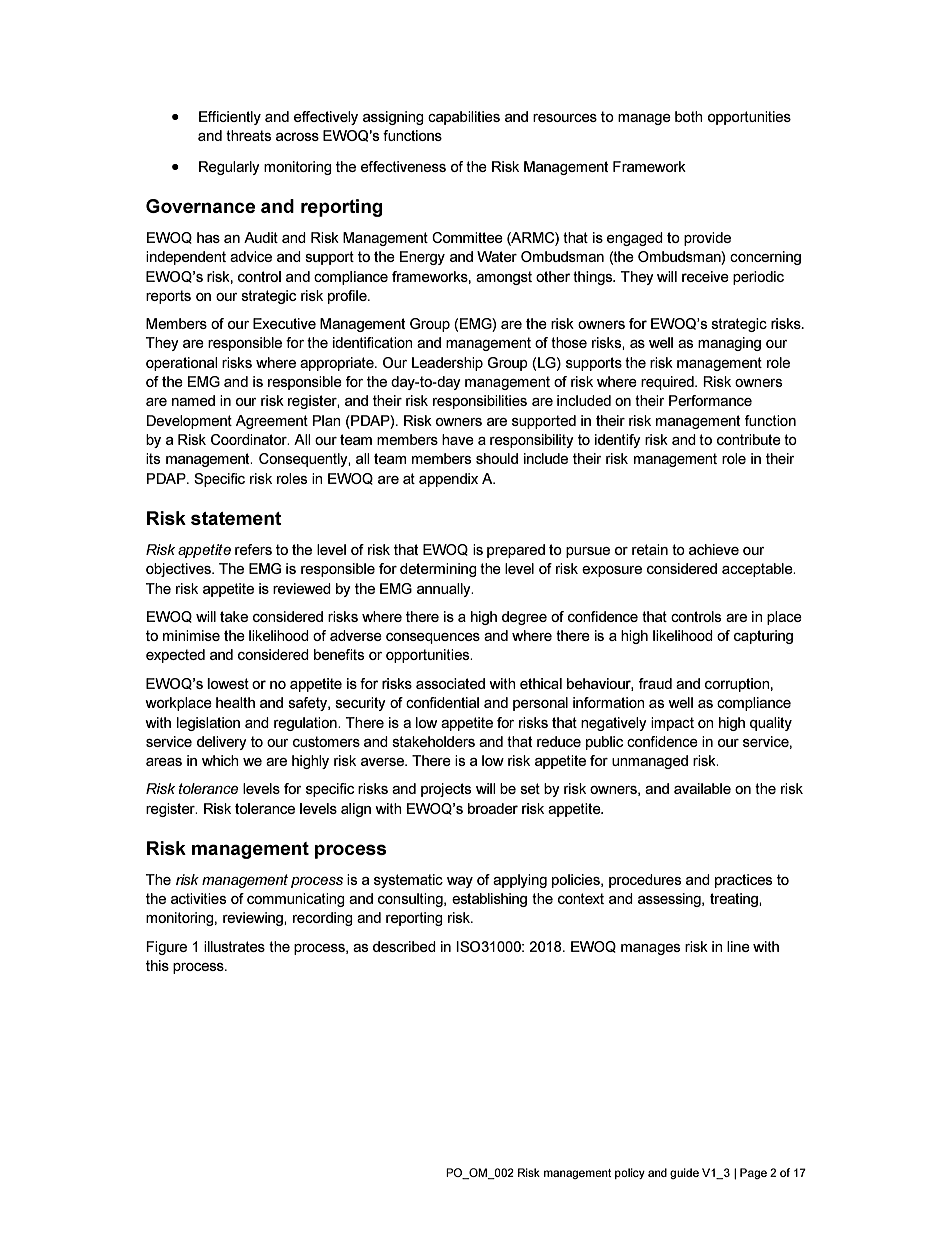  I want to click on activities, so click(198, 898).
